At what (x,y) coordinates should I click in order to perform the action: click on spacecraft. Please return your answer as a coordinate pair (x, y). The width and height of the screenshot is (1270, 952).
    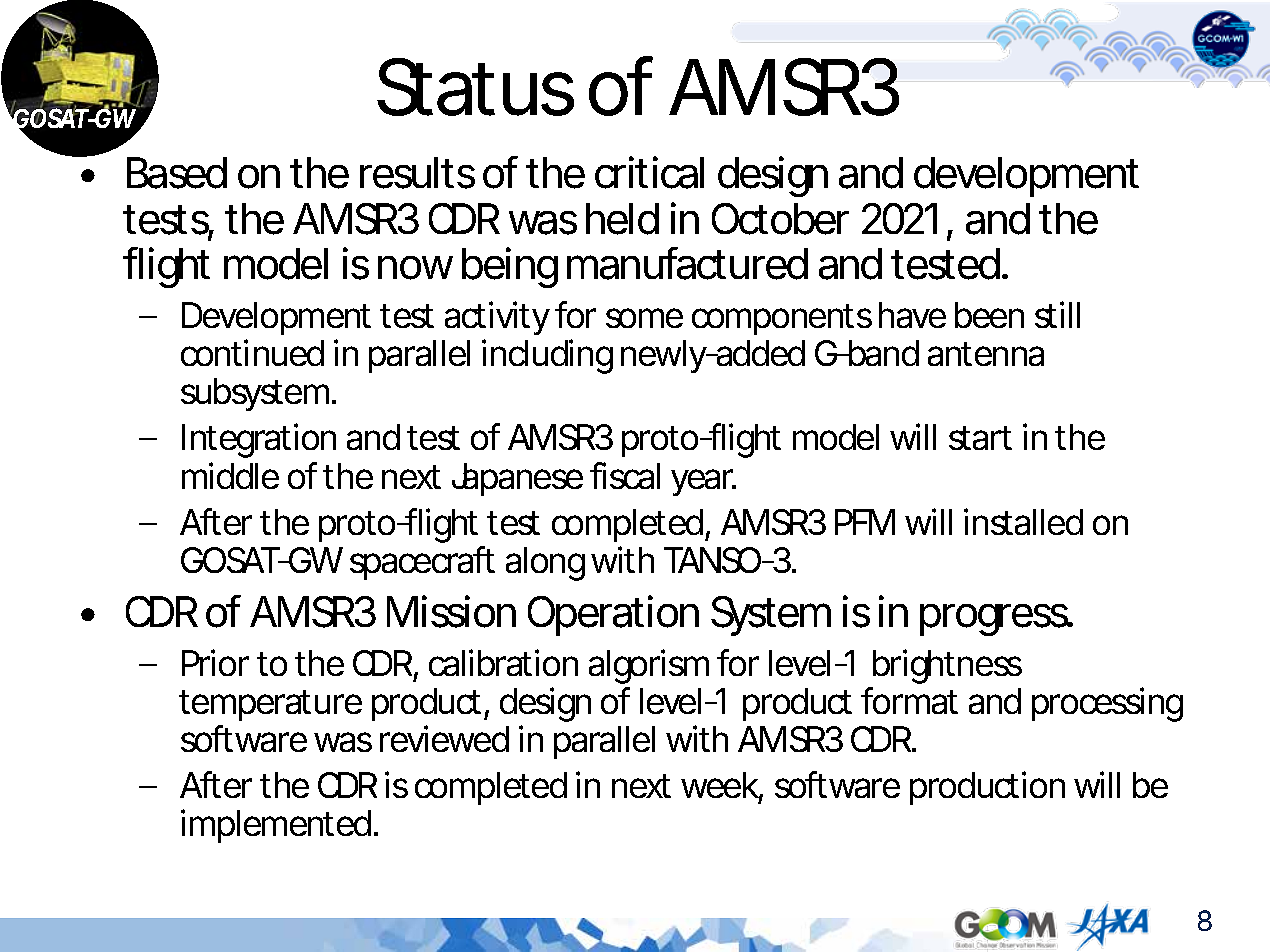
    Looking at the image, I should click on (422, 563).
